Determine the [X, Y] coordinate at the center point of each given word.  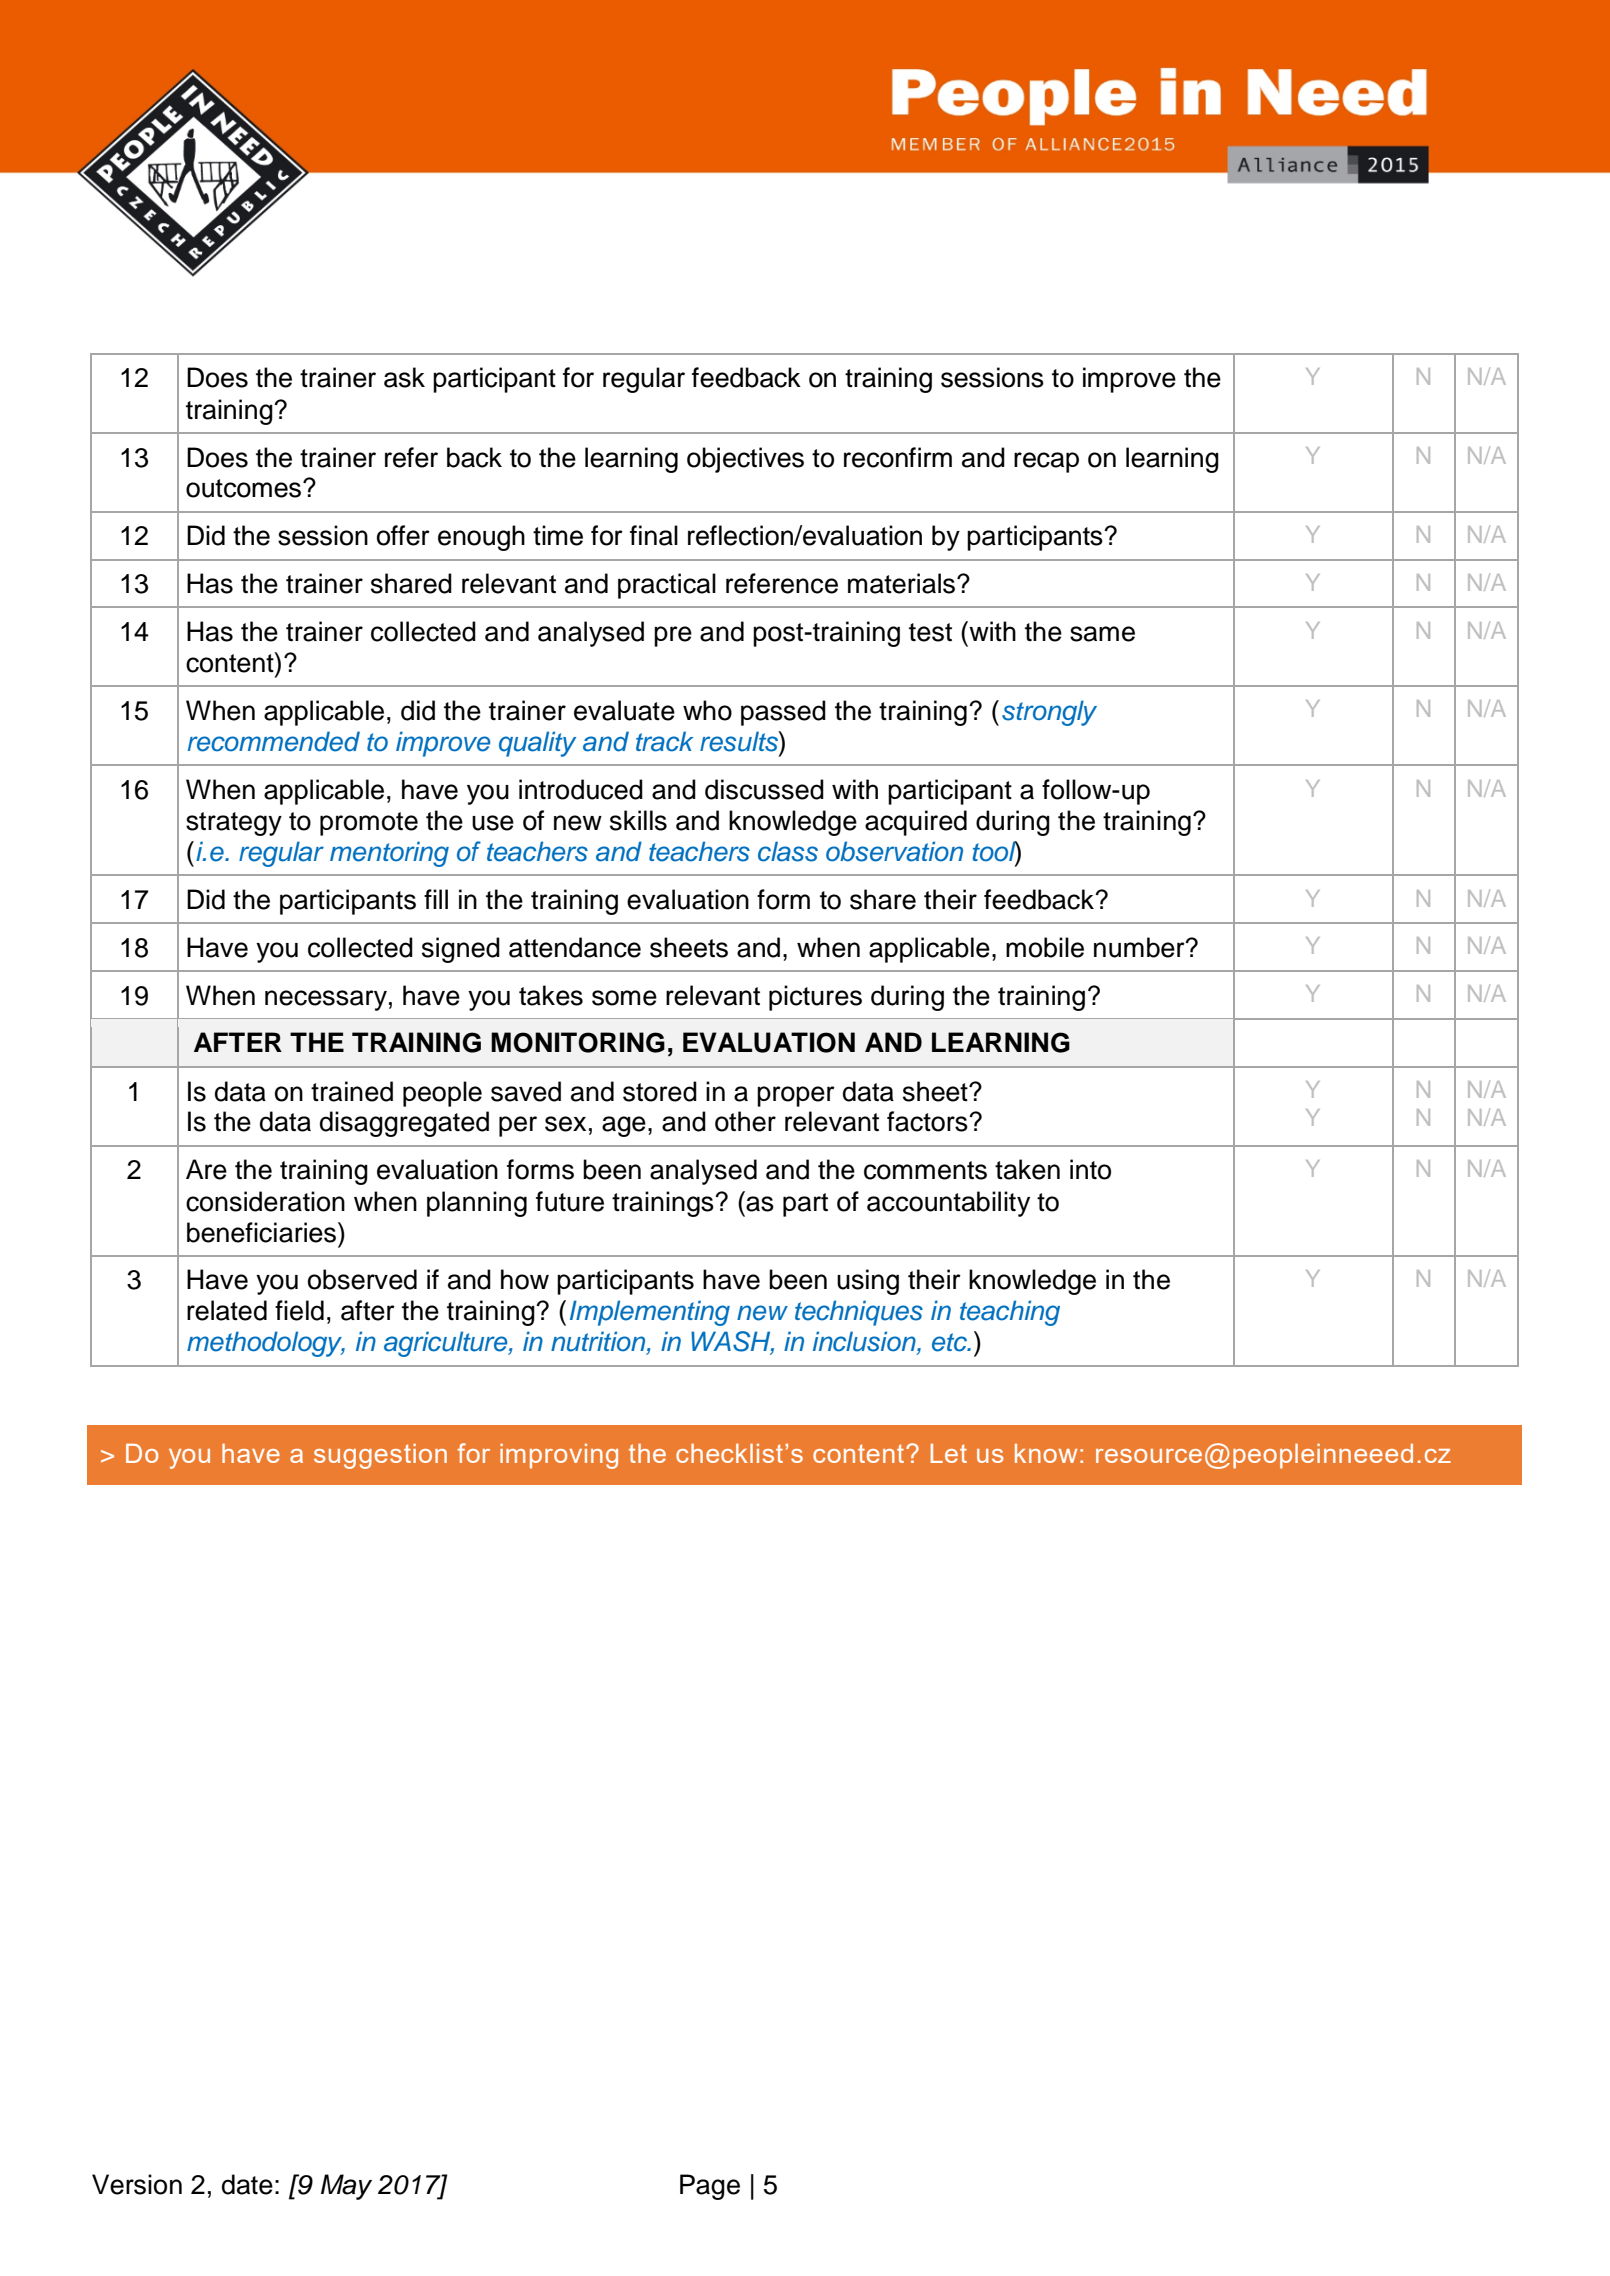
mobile [1045, 947]
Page [710, 2187]
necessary [326, 1000]
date [247, 2184]
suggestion [380, 1456]
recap [1046, 462]
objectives [745, 460]
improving [559, 1456]
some [624, 998]
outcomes [243, 488]
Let [949, 1453]
